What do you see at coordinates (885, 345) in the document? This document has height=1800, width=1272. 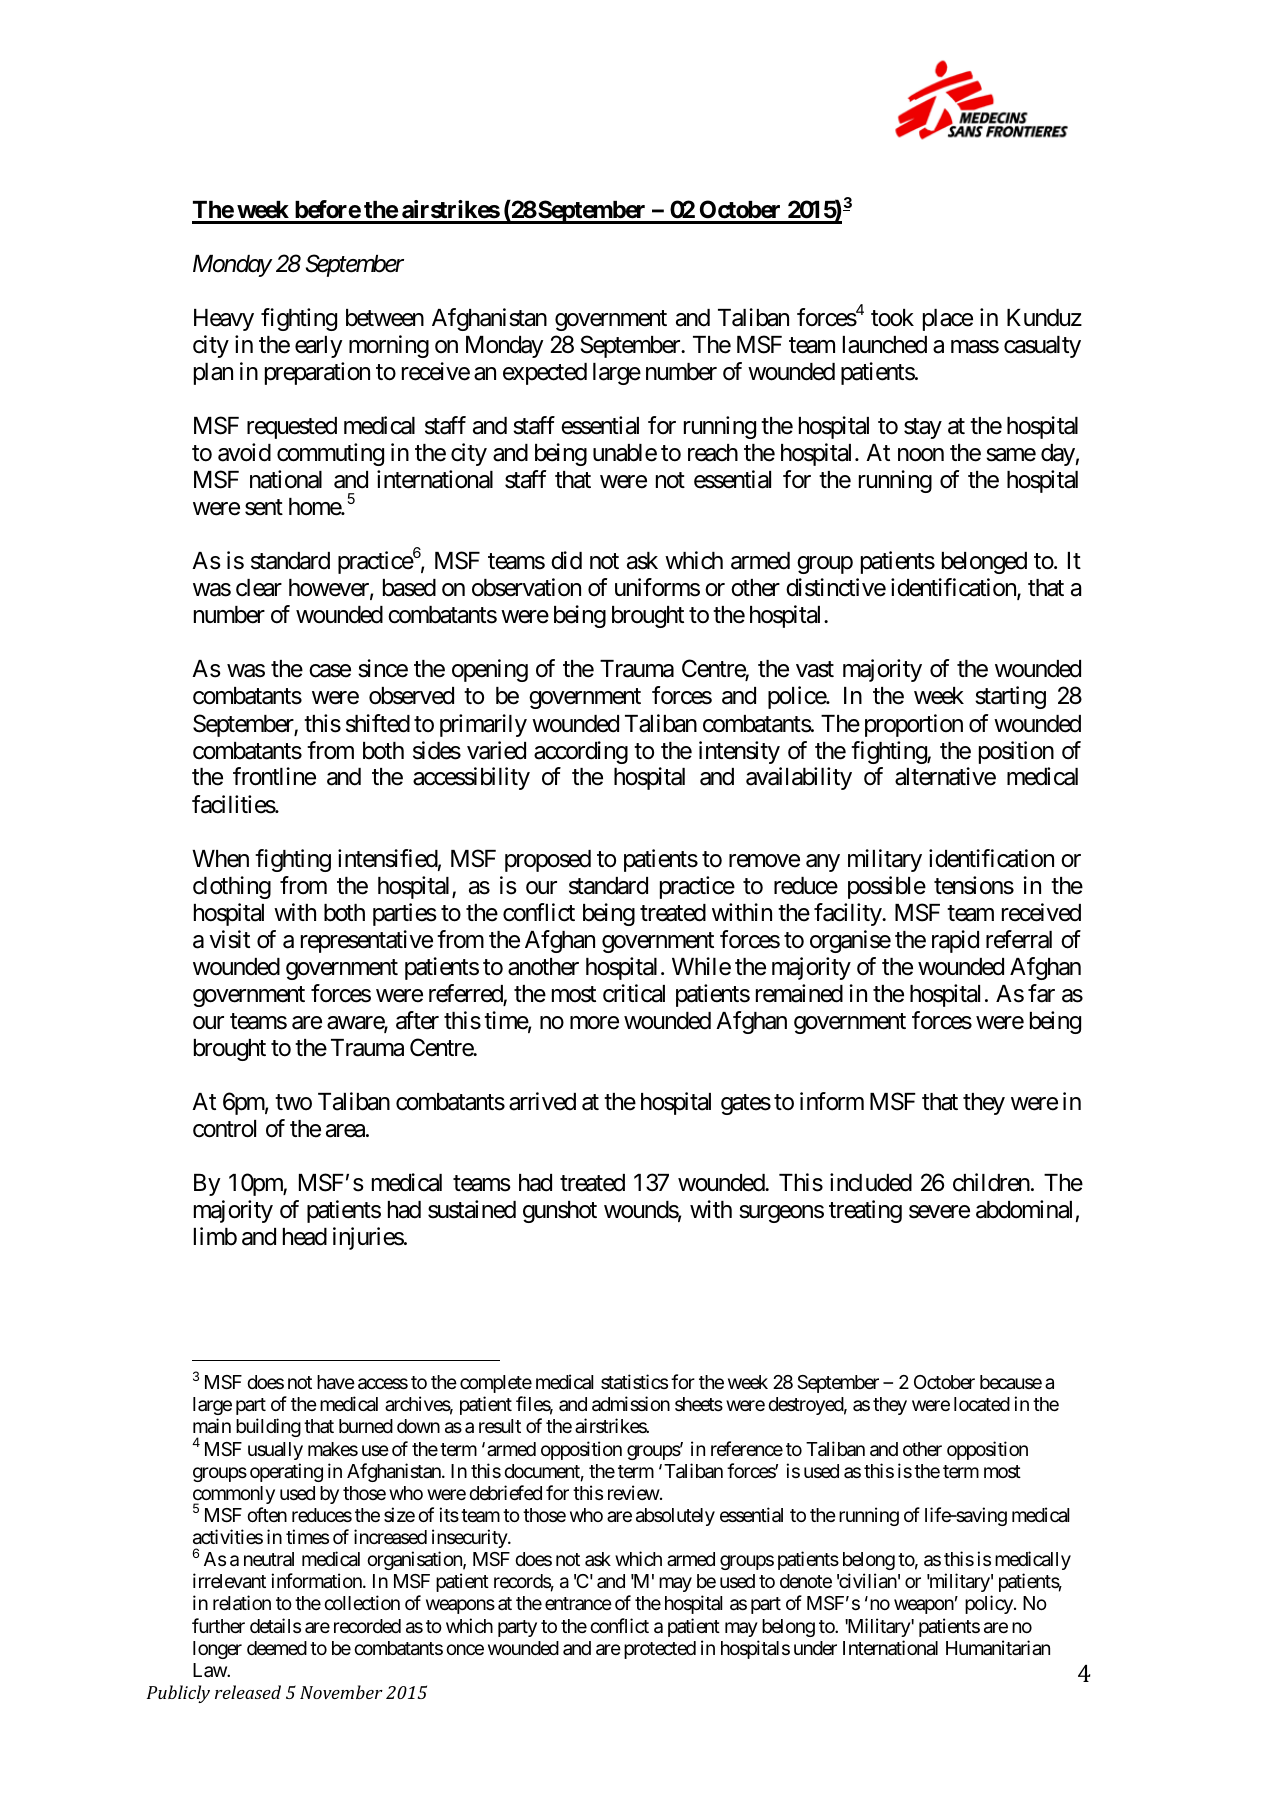 I see `launched` at bounding box center [885, 345].
